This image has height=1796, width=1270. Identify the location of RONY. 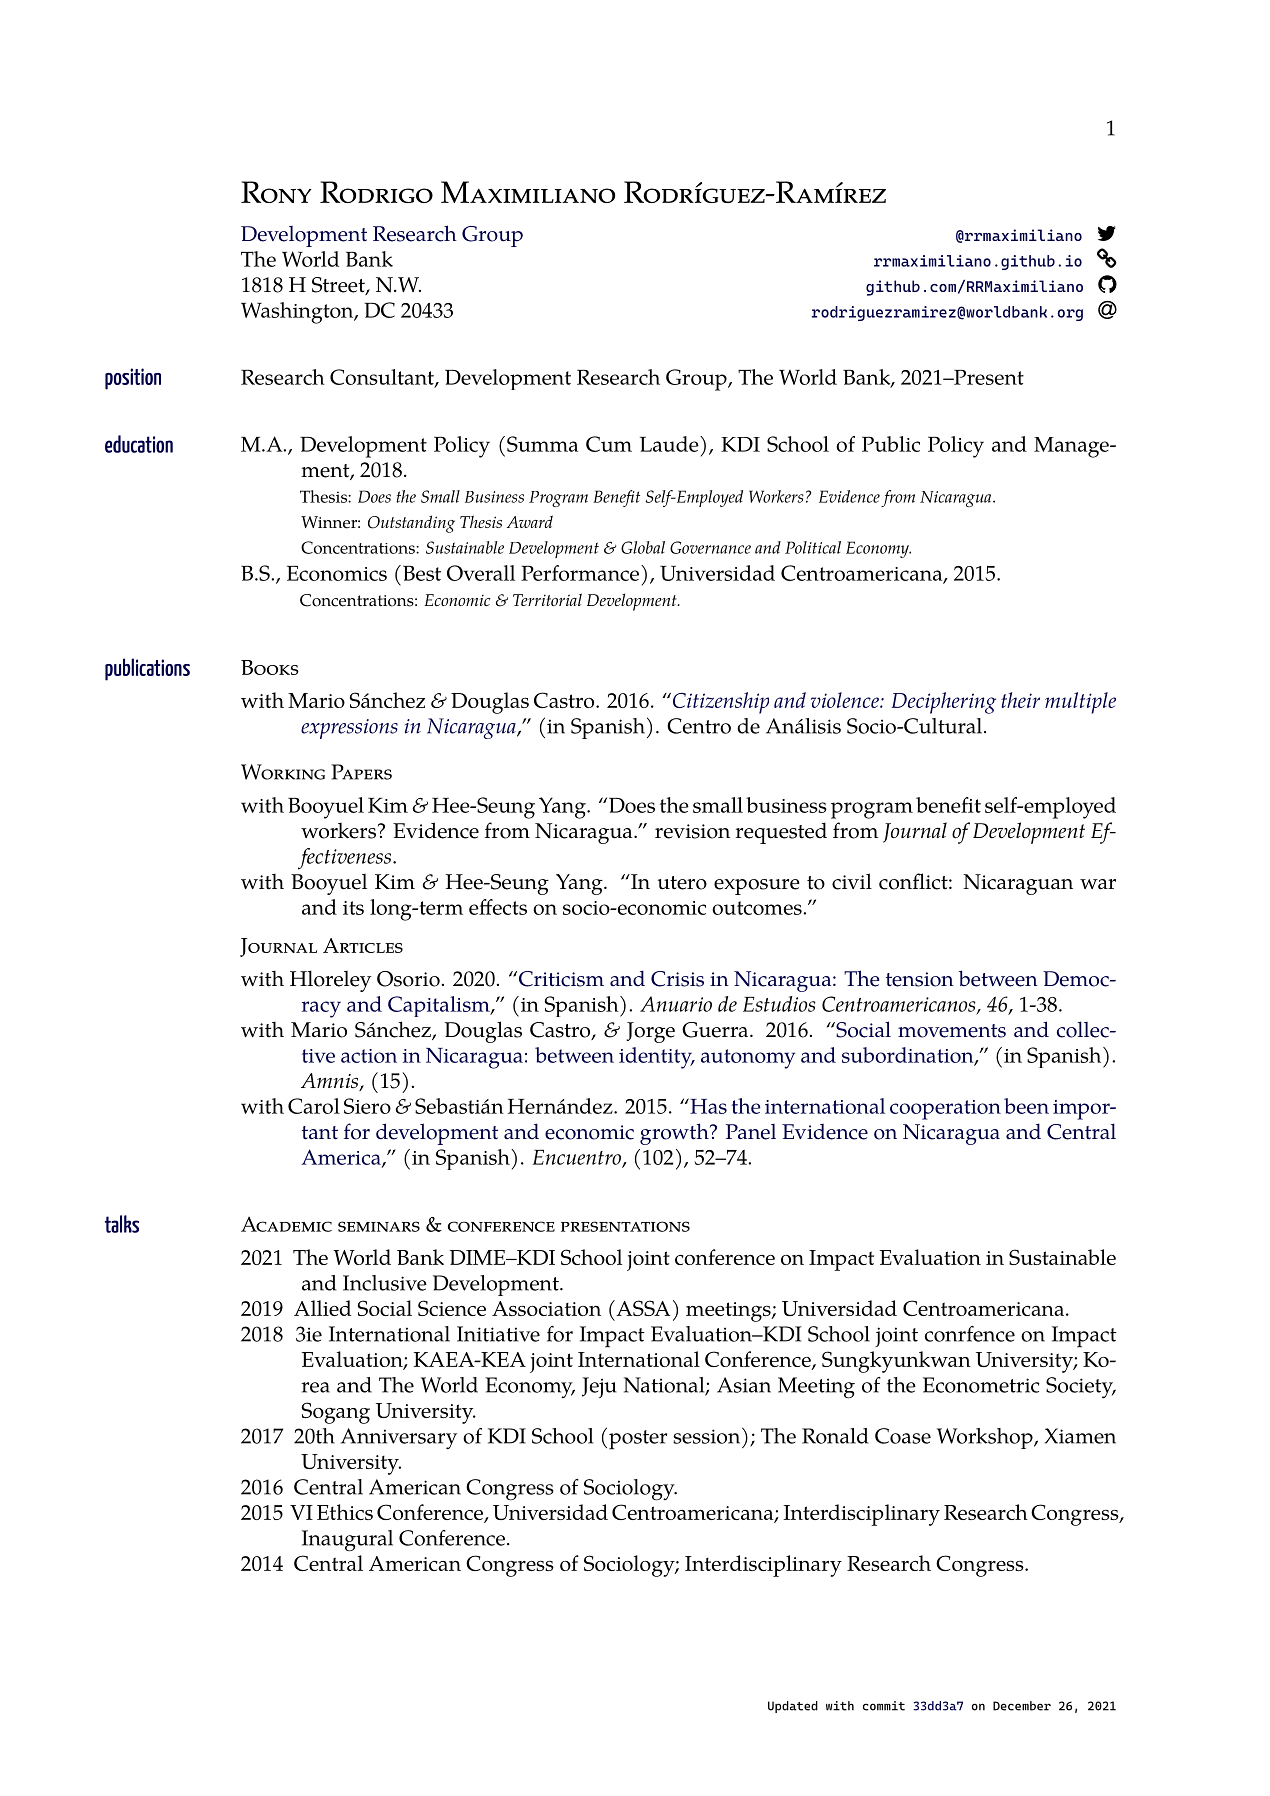
(276, 192).
